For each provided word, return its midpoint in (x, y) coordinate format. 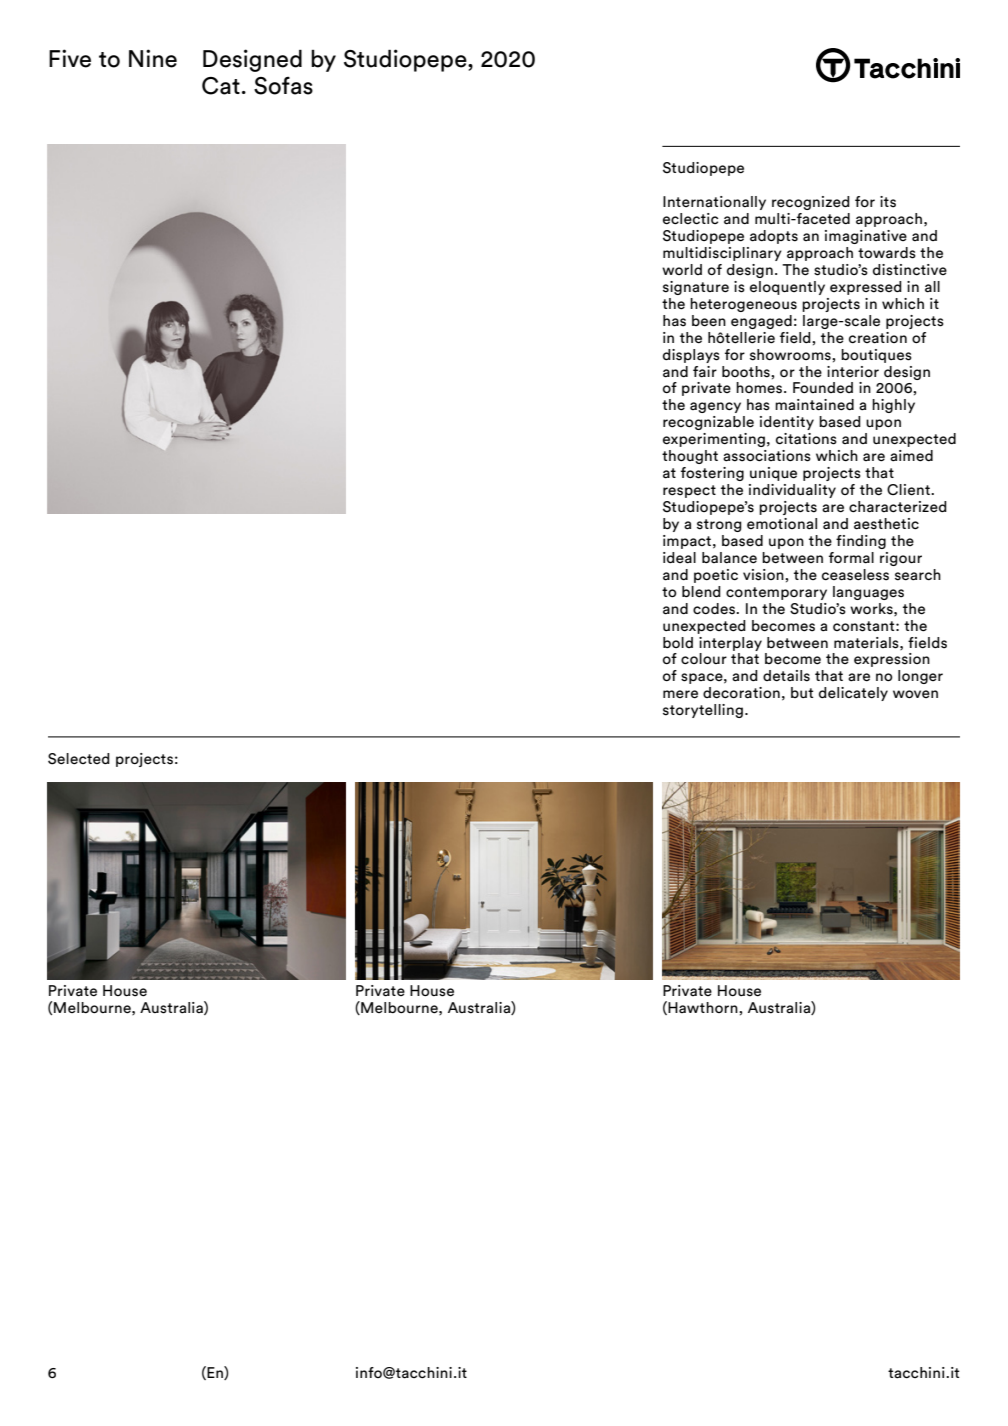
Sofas (283, 85)
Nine (153, 58)
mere (680, 694)
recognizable (708, 423)
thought (690, 457)
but (802, 692)
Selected (79, 759)
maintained (814, 405)
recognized (811, 203)
